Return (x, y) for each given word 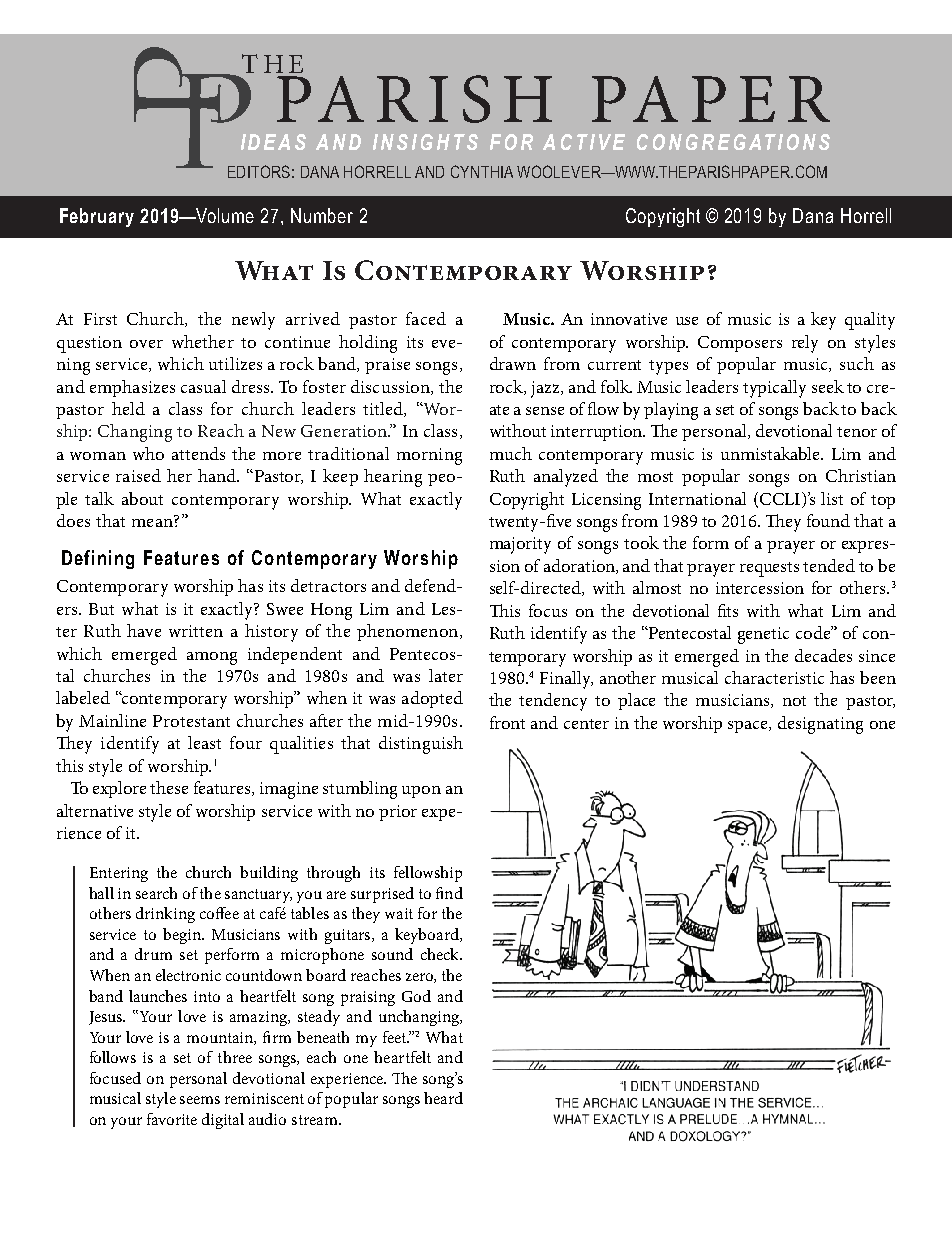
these (169, 787)
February (97, 217)
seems (200, 1100)
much (511, 453)
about (142, 498)
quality (870, 321)
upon (421, 792)
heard (443, 1098)
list (832, 498)
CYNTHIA (482, 171)
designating (820, 725)
